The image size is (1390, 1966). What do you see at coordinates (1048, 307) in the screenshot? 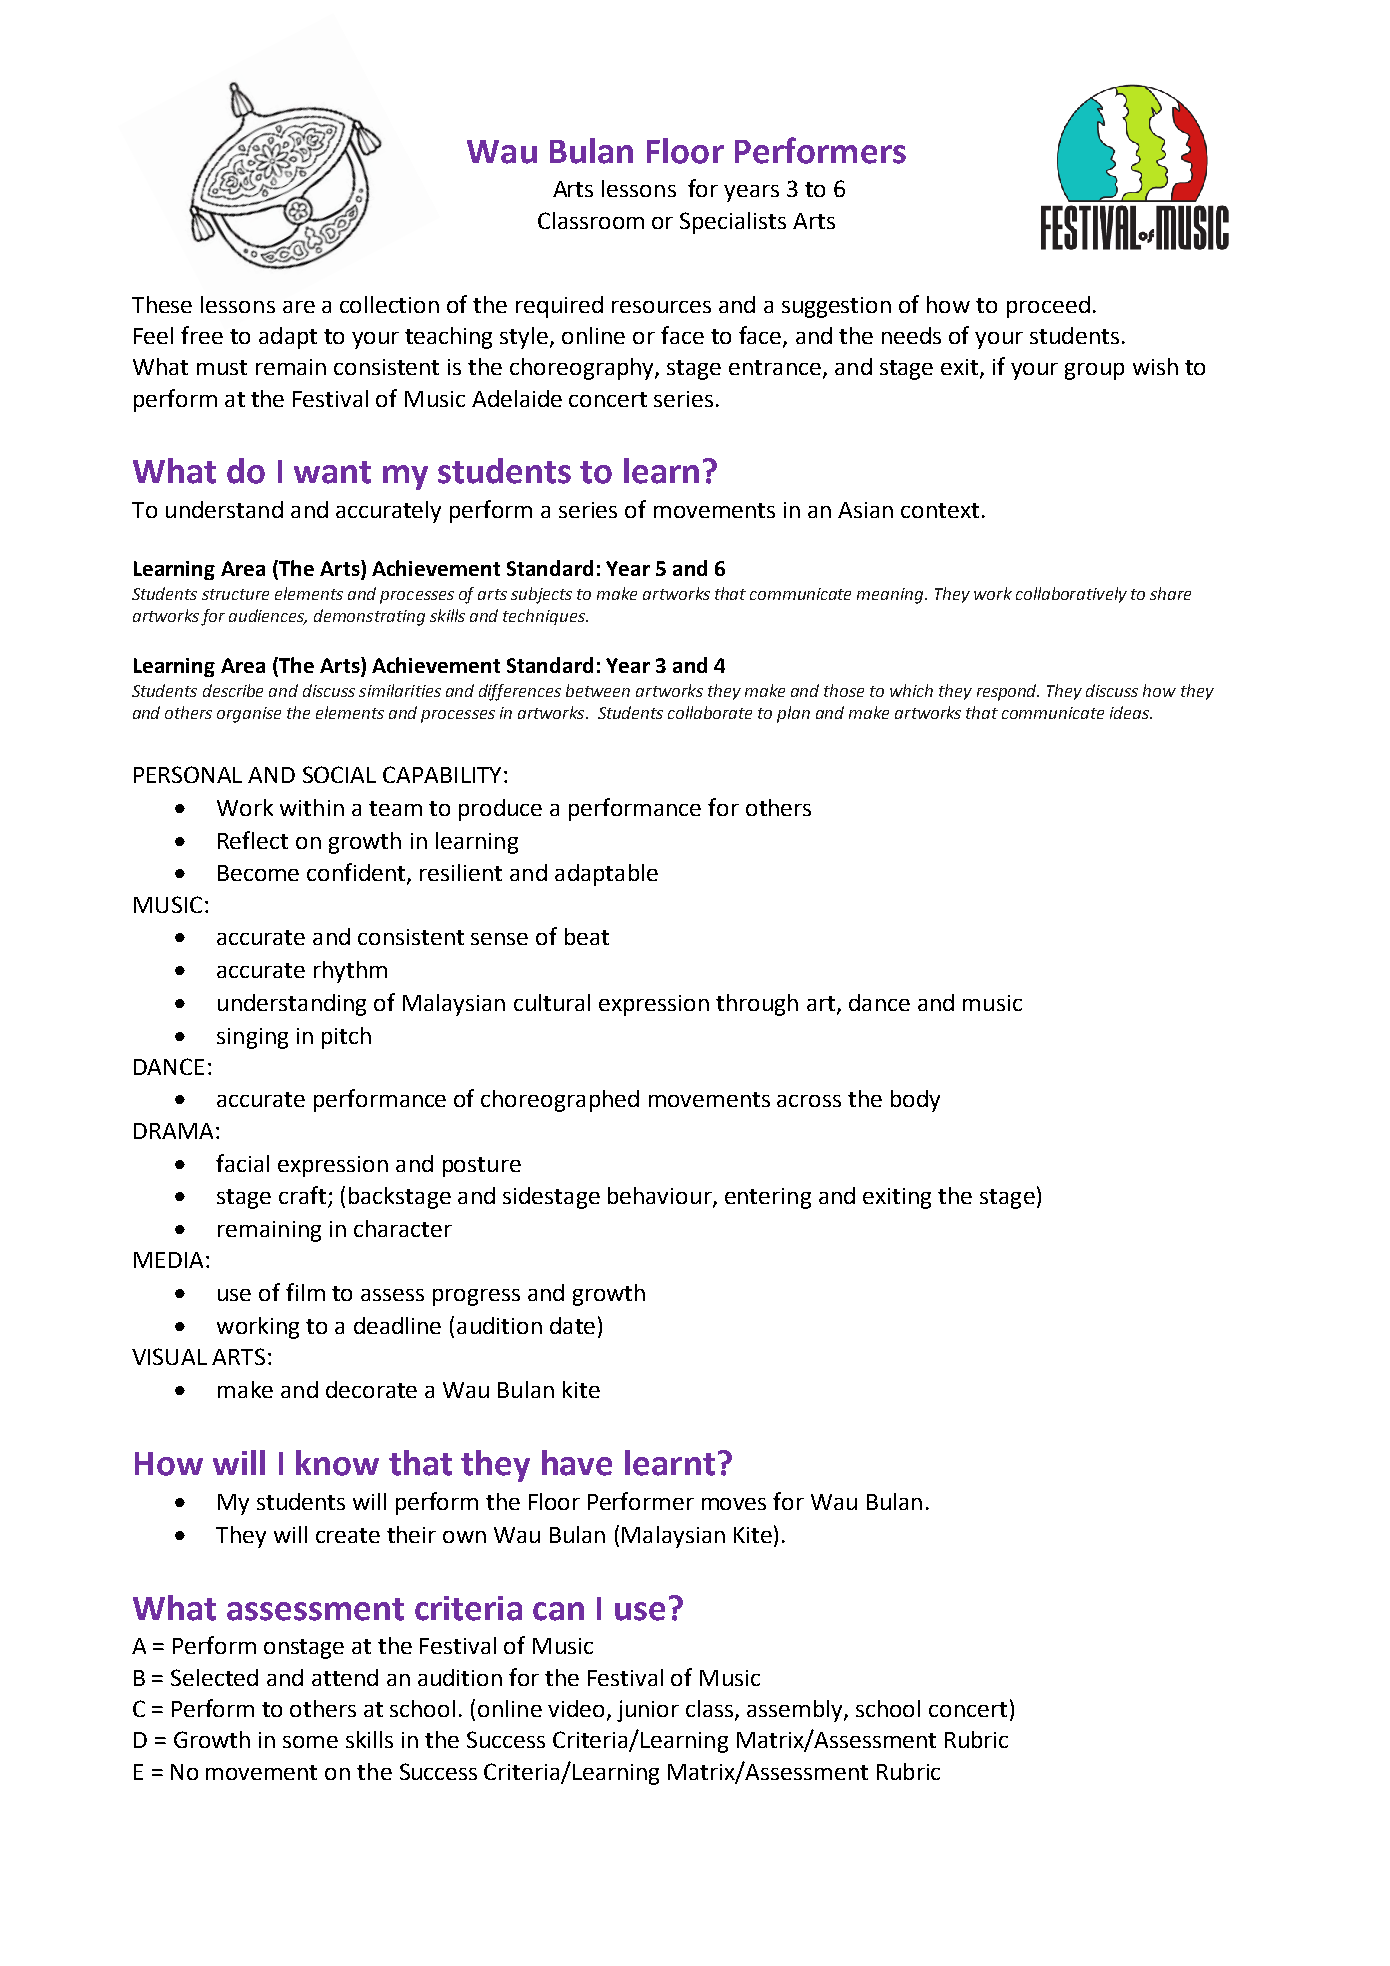
I see `proceed` at bounding box center [1048, 307].
